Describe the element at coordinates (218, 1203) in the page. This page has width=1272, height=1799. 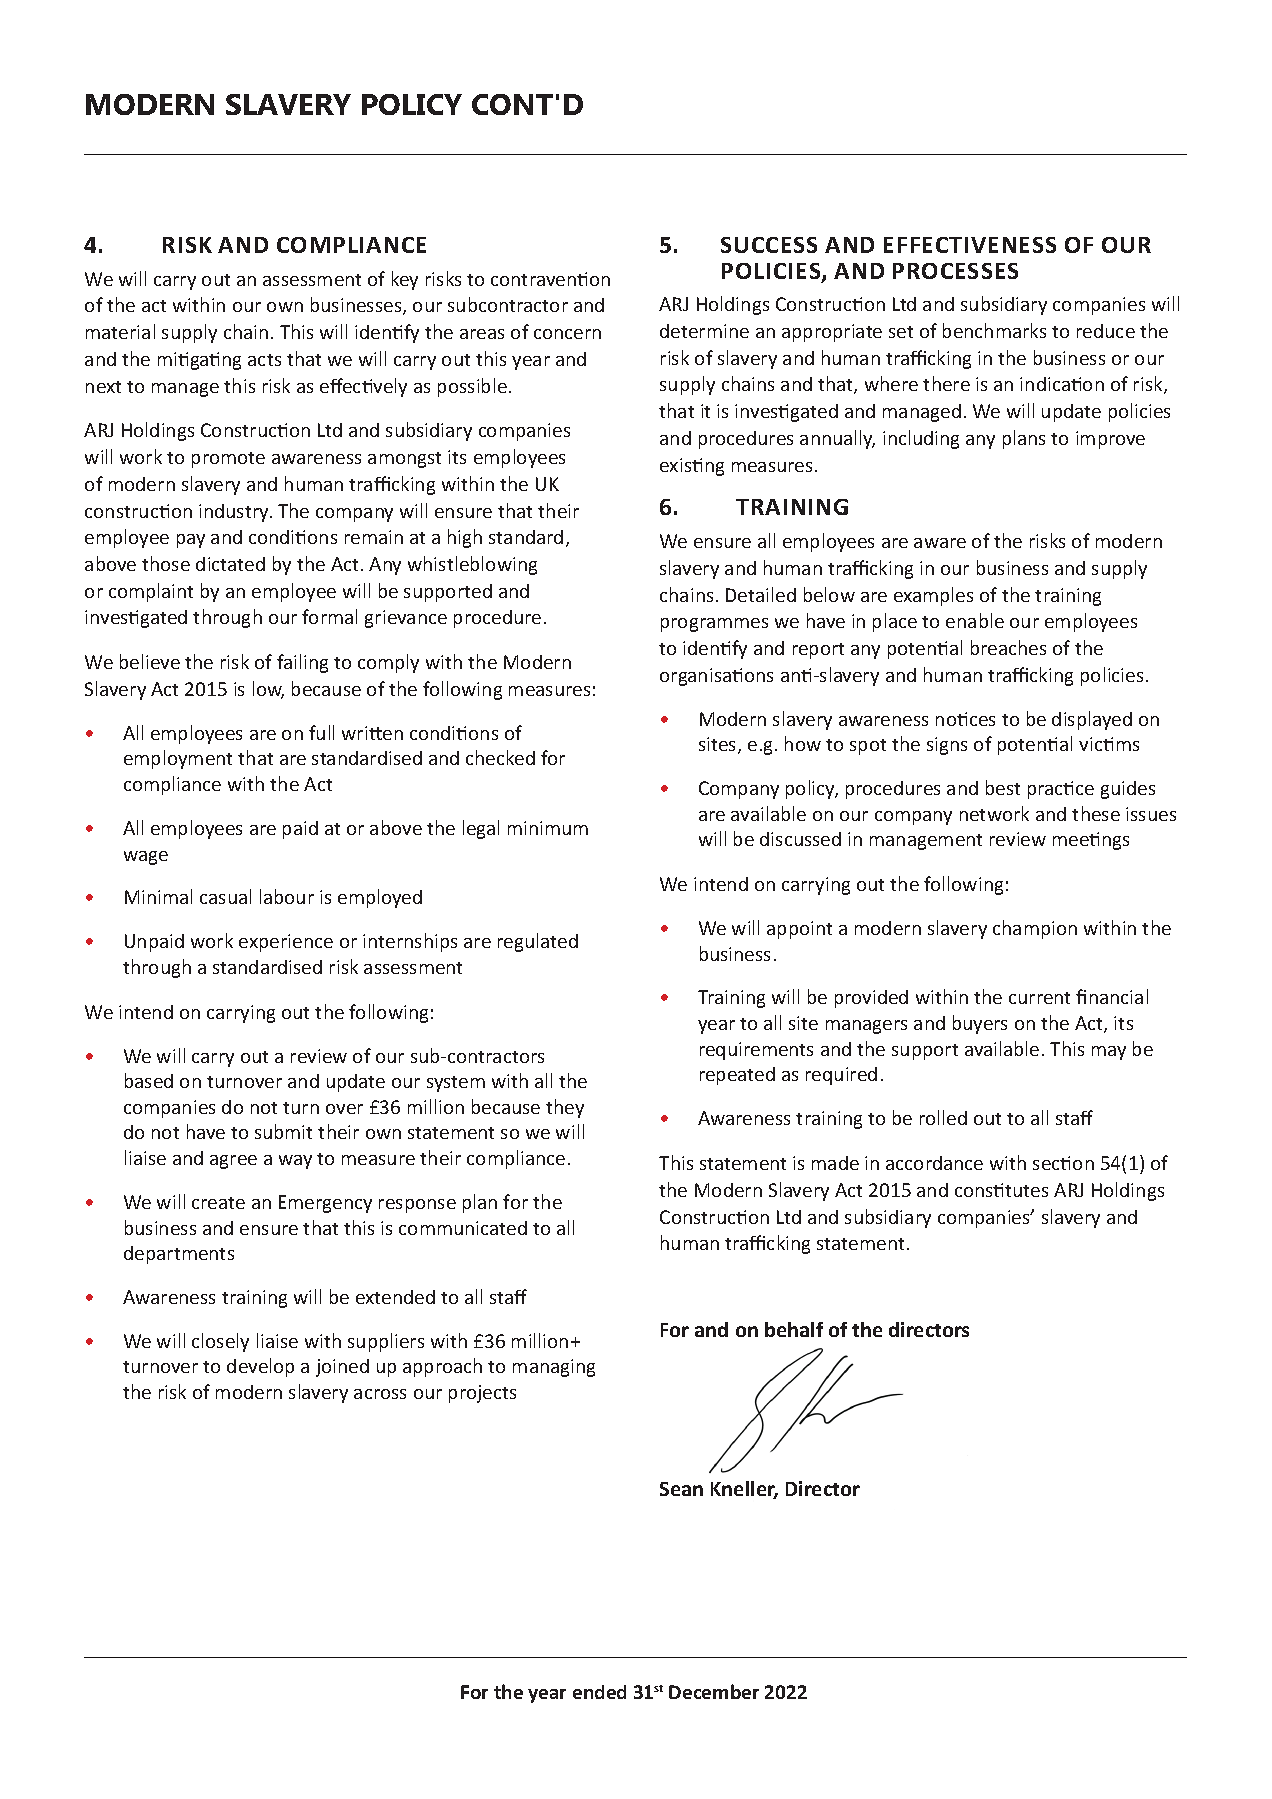
I see `create` at that location.
